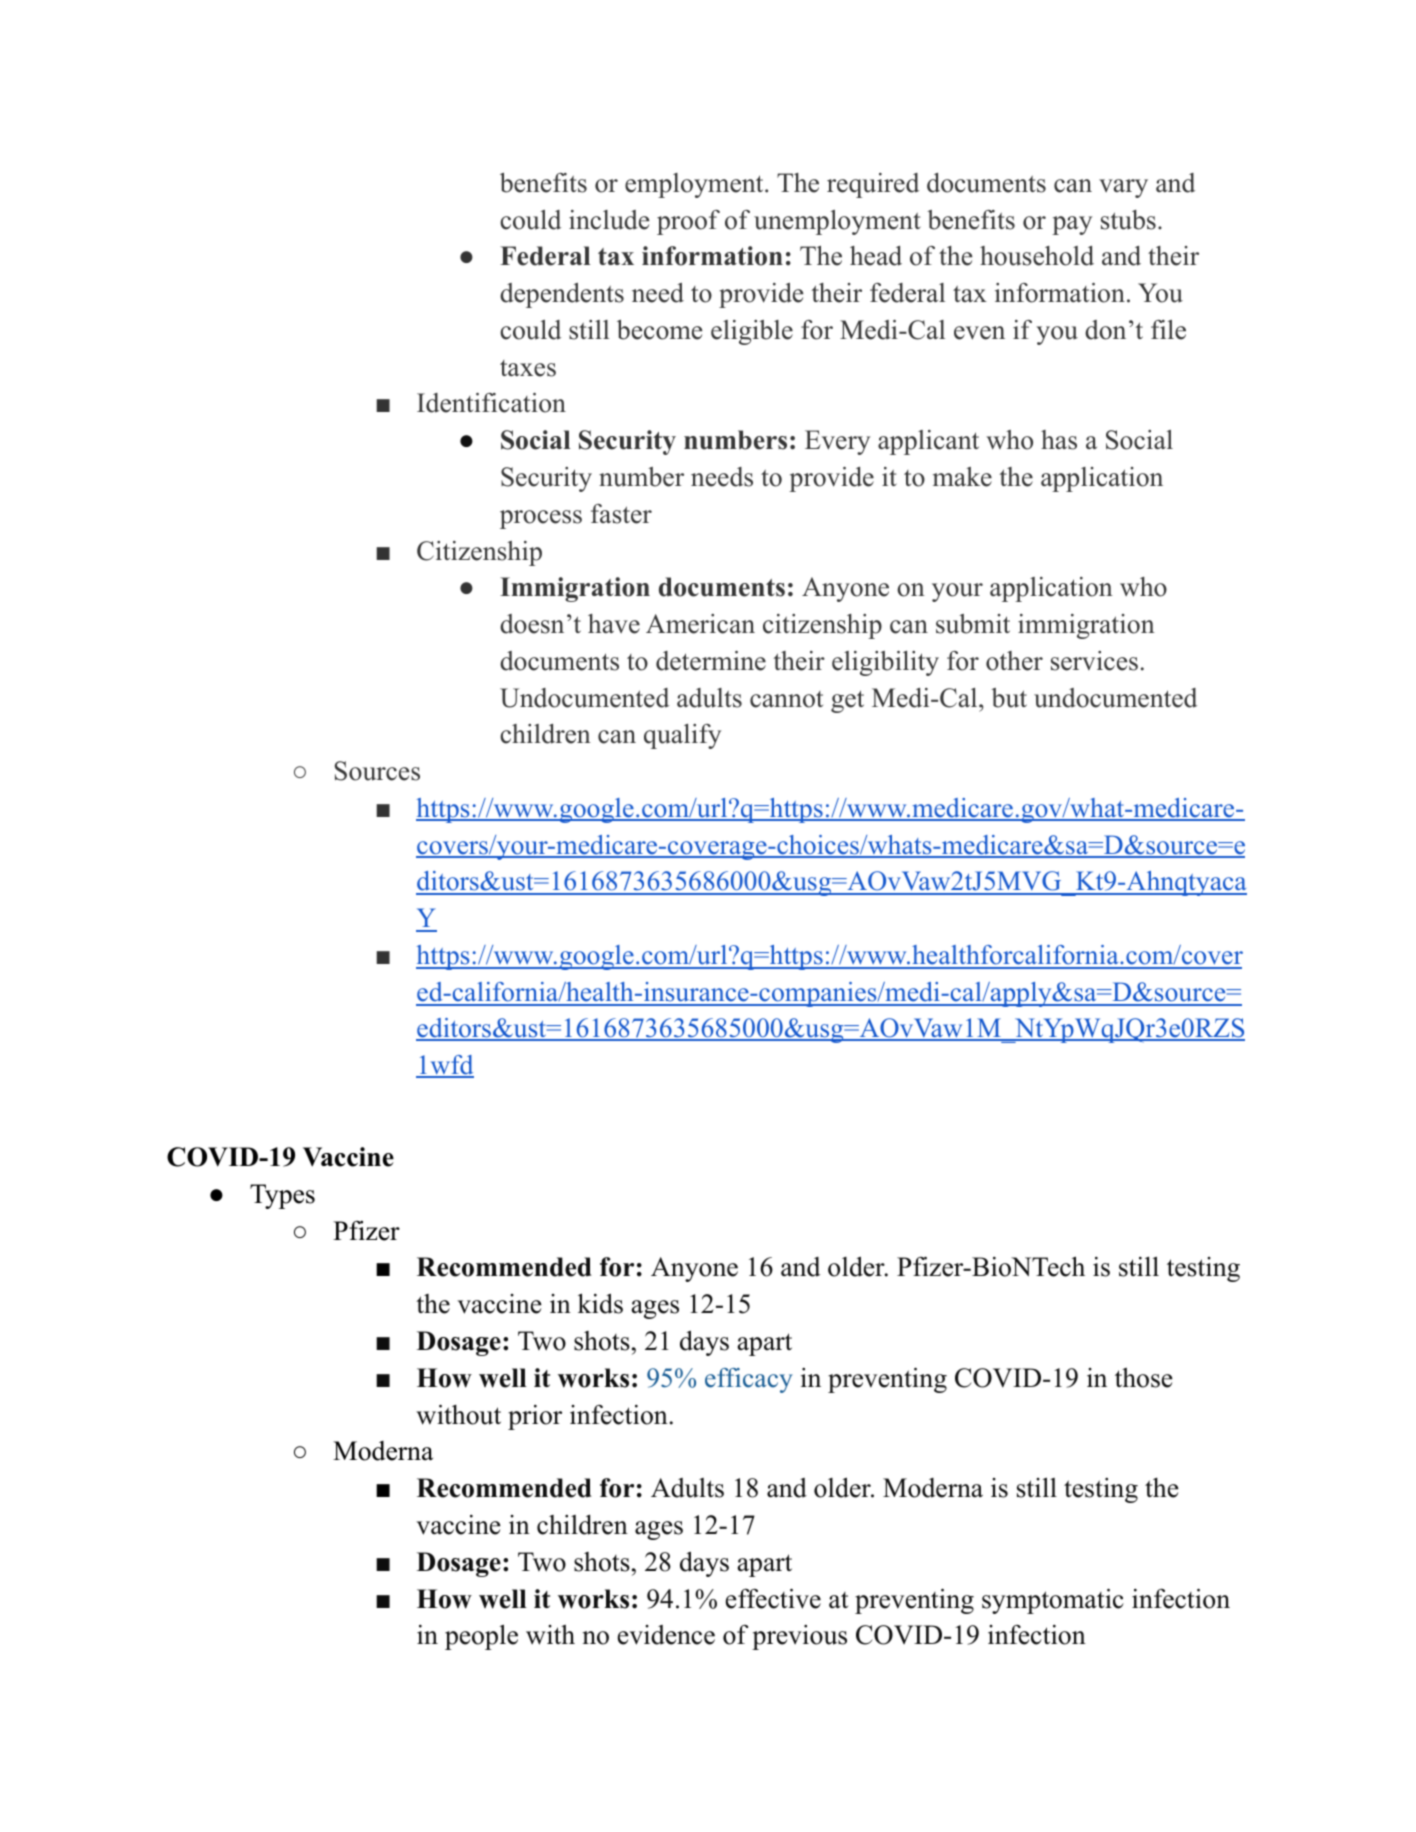 This image has height=1832, width=1416. What do you see at coordinates (282, 1196) in the image?
I see `Types` at bounding box center [282, 1196].
